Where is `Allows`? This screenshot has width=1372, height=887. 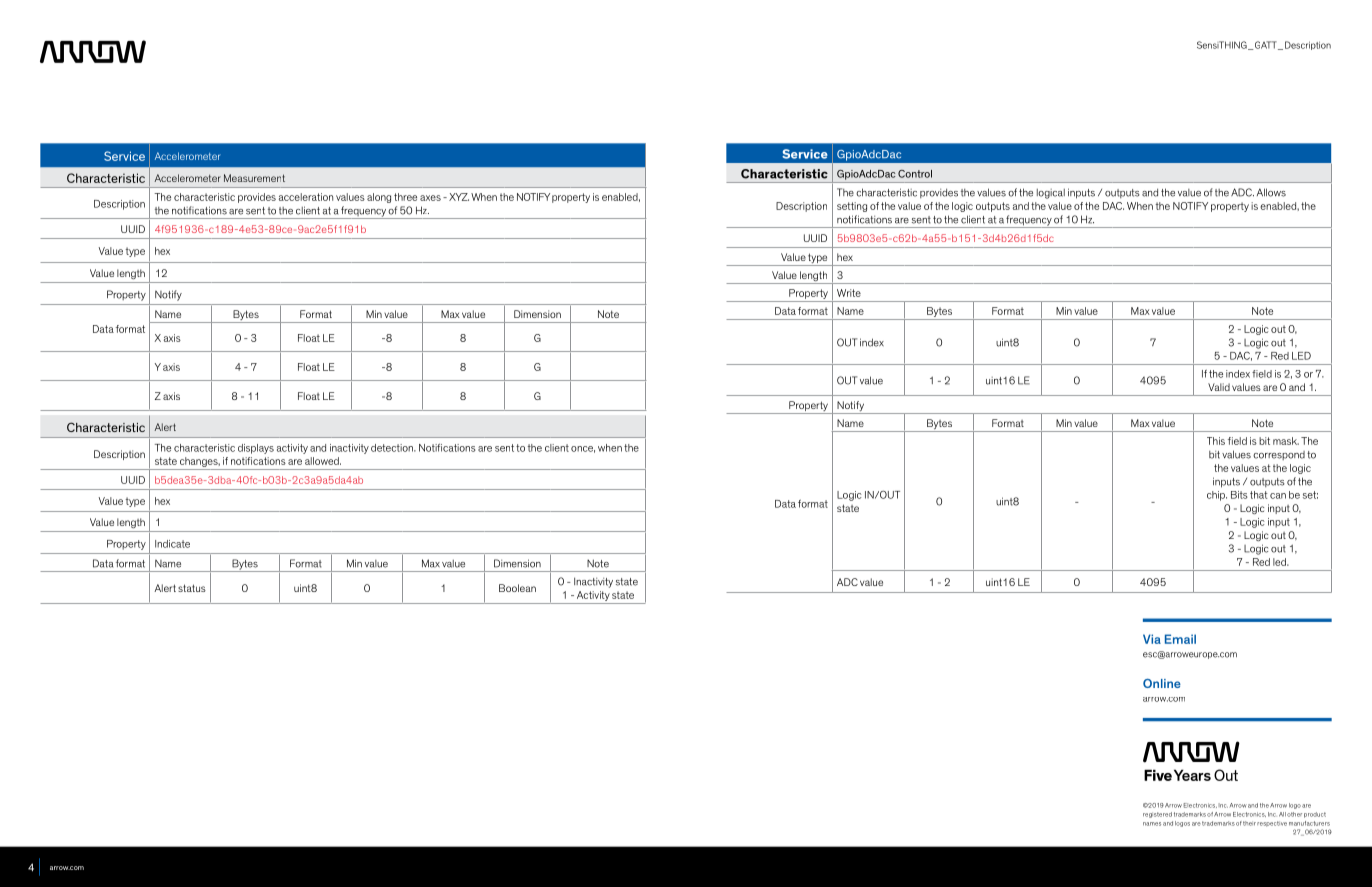 Allows is located at coordinates (1271, 192).
